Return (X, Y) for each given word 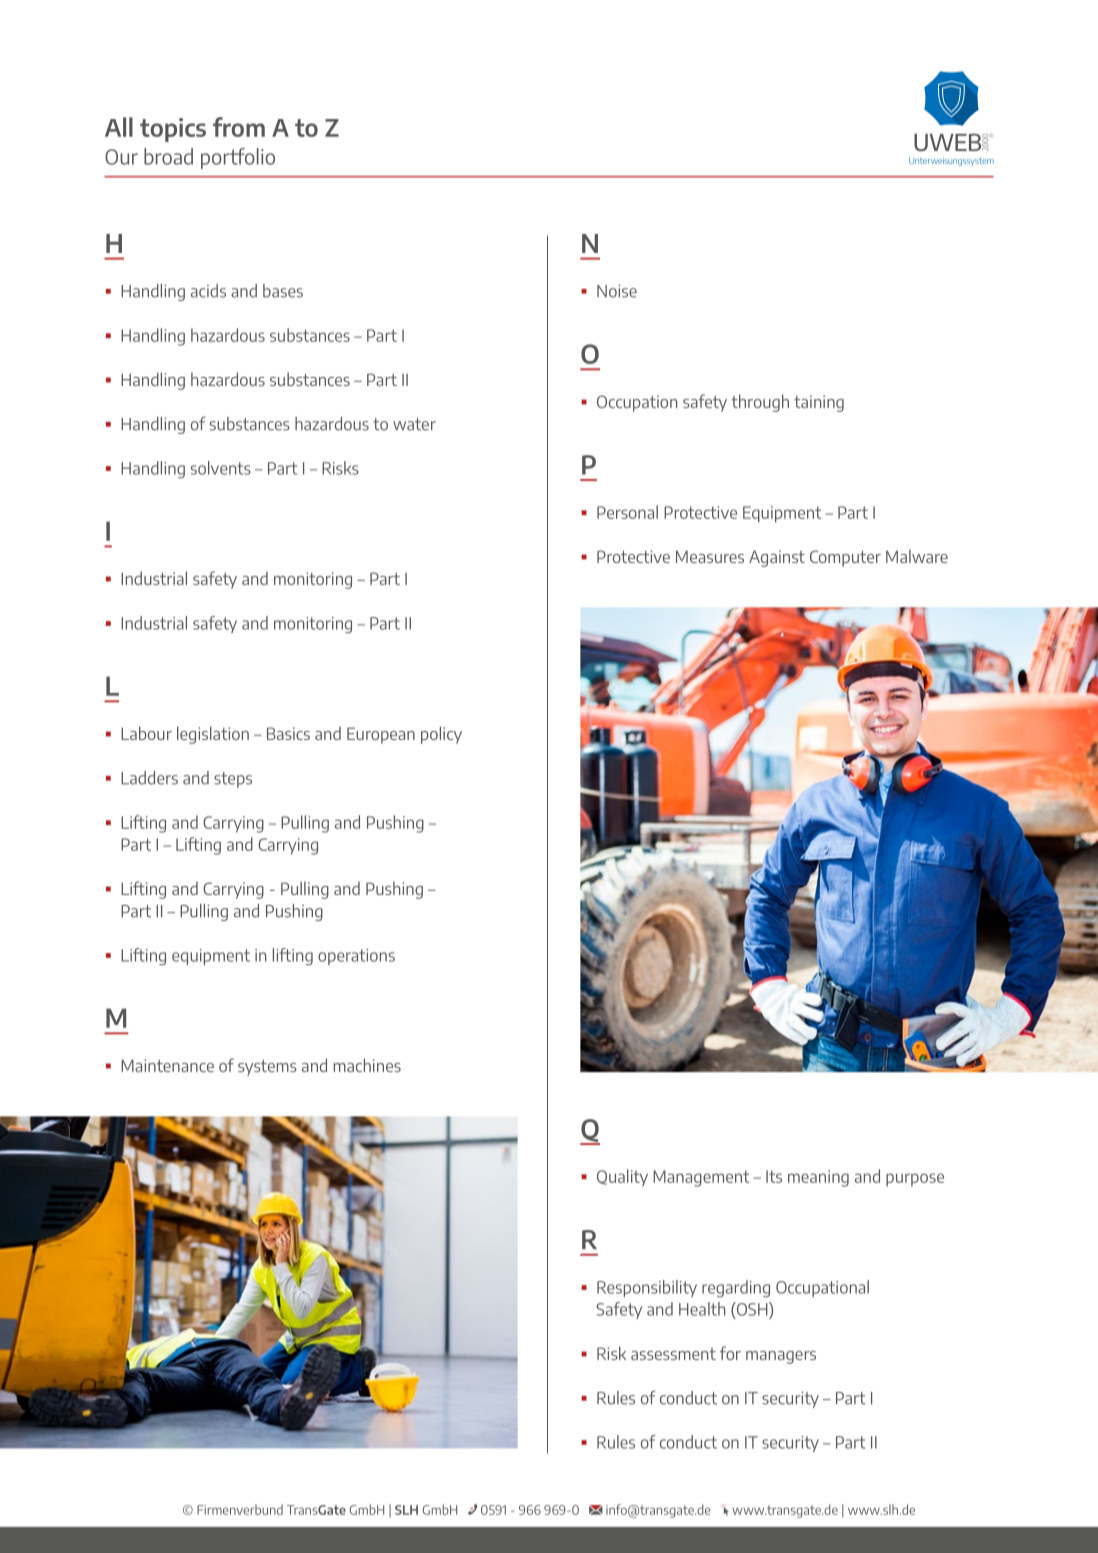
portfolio (238, 158)
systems (267, 1068)
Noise (617, 291)
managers (781, 1357)
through (760, 403)
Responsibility (647, 1288)
